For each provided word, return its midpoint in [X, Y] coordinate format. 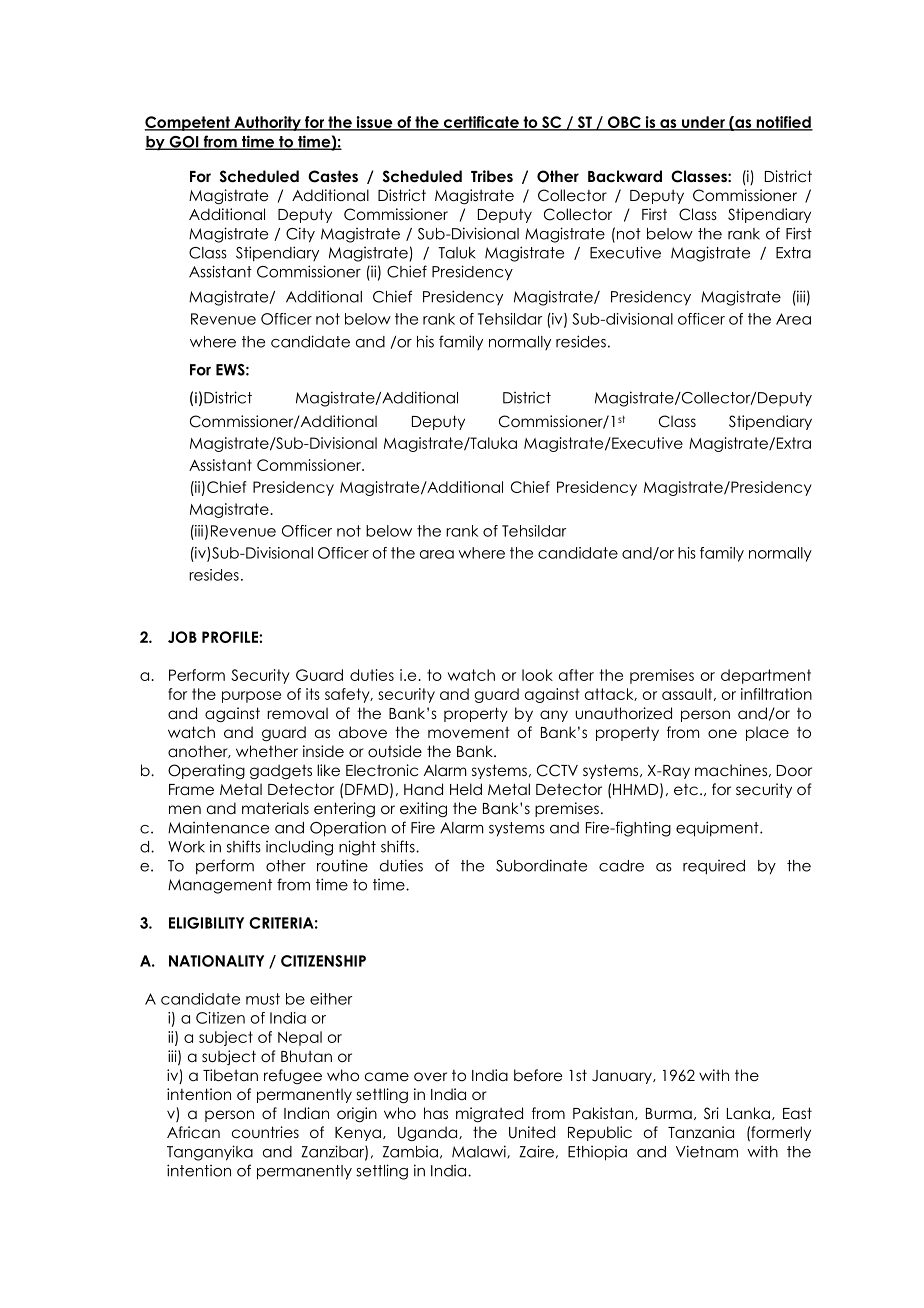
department [766, 676]
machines [731, 770]
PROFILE [231, 637]
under [703, 123]
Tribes [492, 176]
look [537, 675]
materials [275, 808]
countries [265, 1132]
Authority [267, 123]
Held [466, 789]
